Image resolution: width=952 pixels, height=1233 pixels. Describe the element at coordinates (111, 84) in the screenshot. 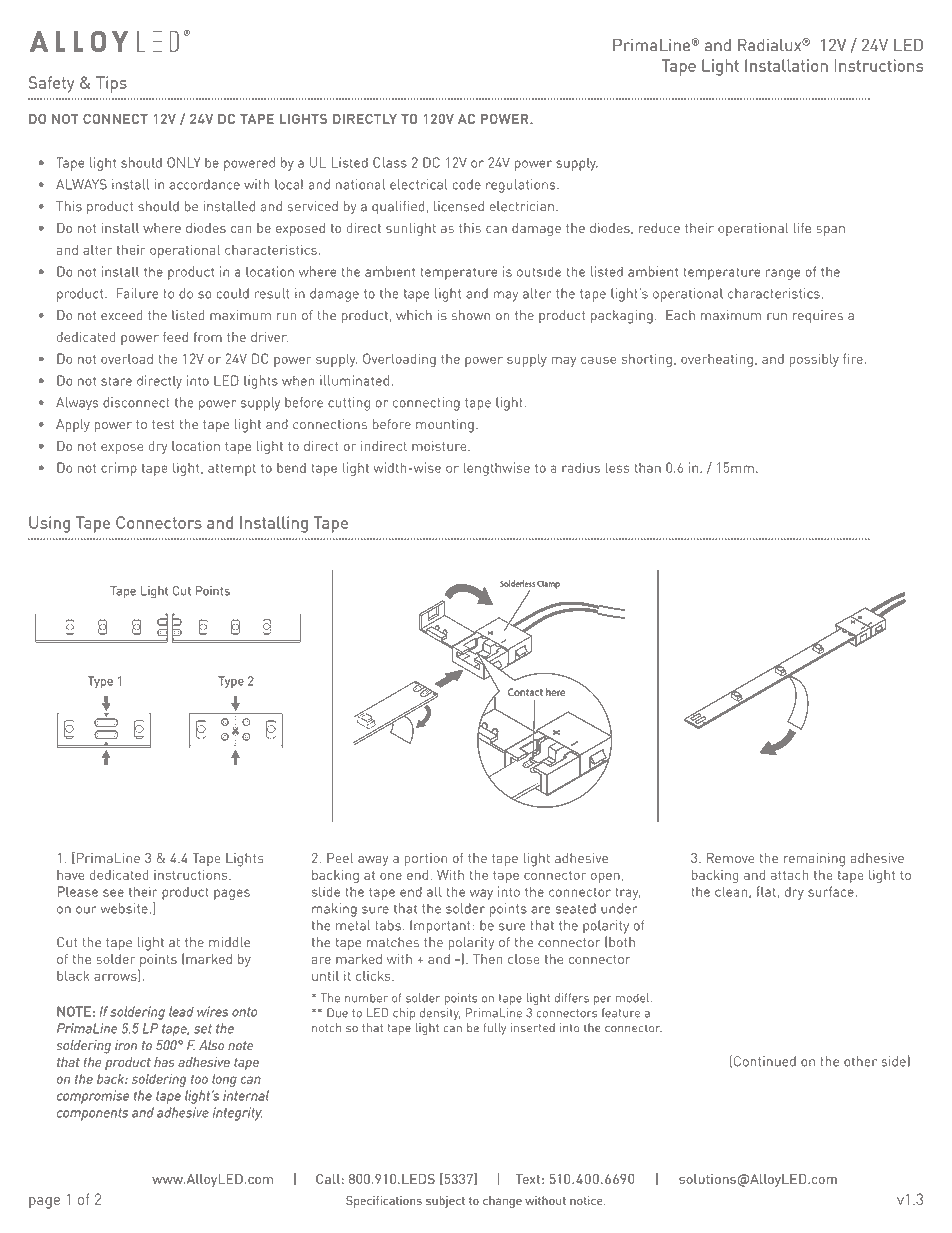

I see `Tips` at that location.
